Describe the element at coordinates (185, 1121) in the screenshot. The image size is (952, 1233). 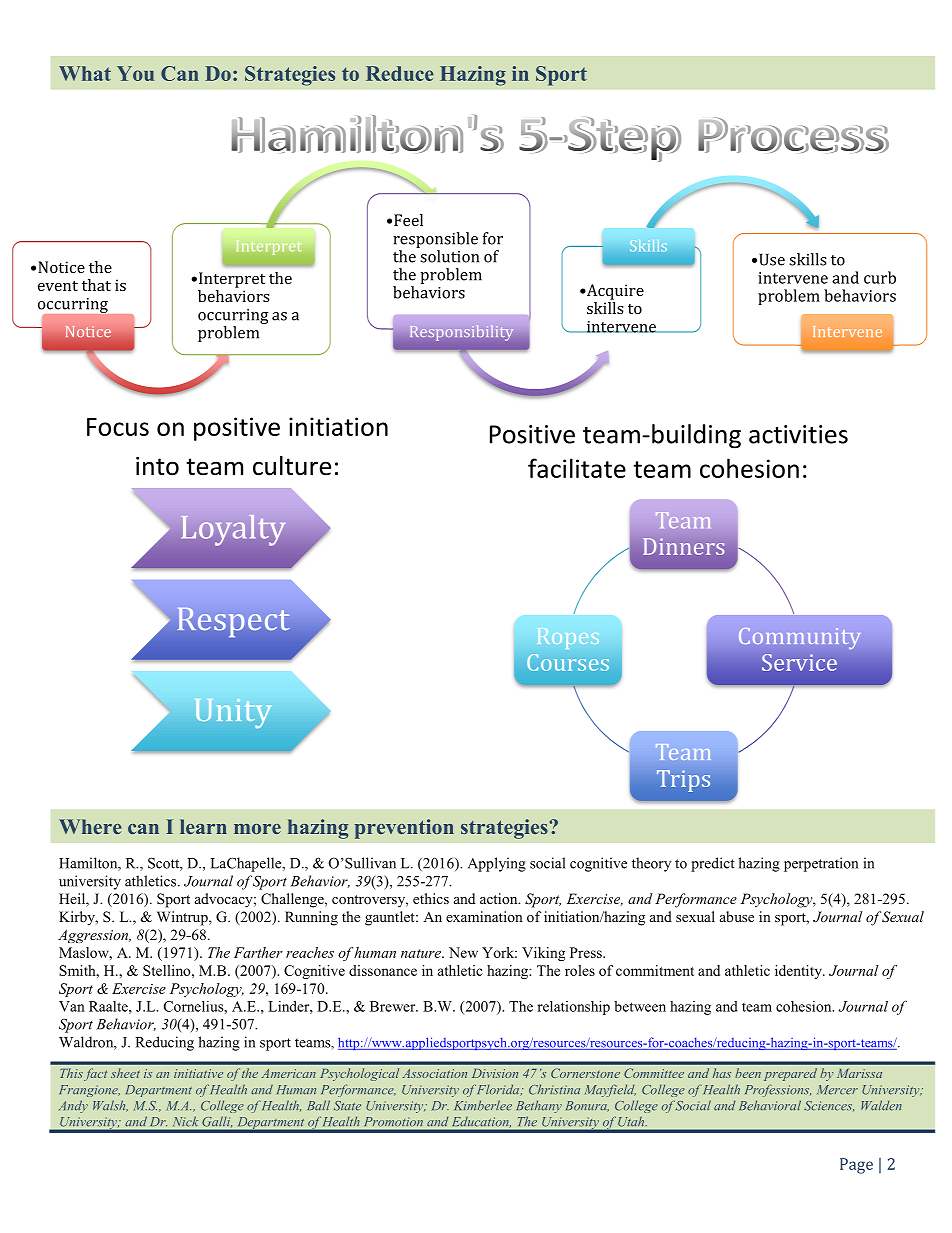
I see `Nick` at that location.
